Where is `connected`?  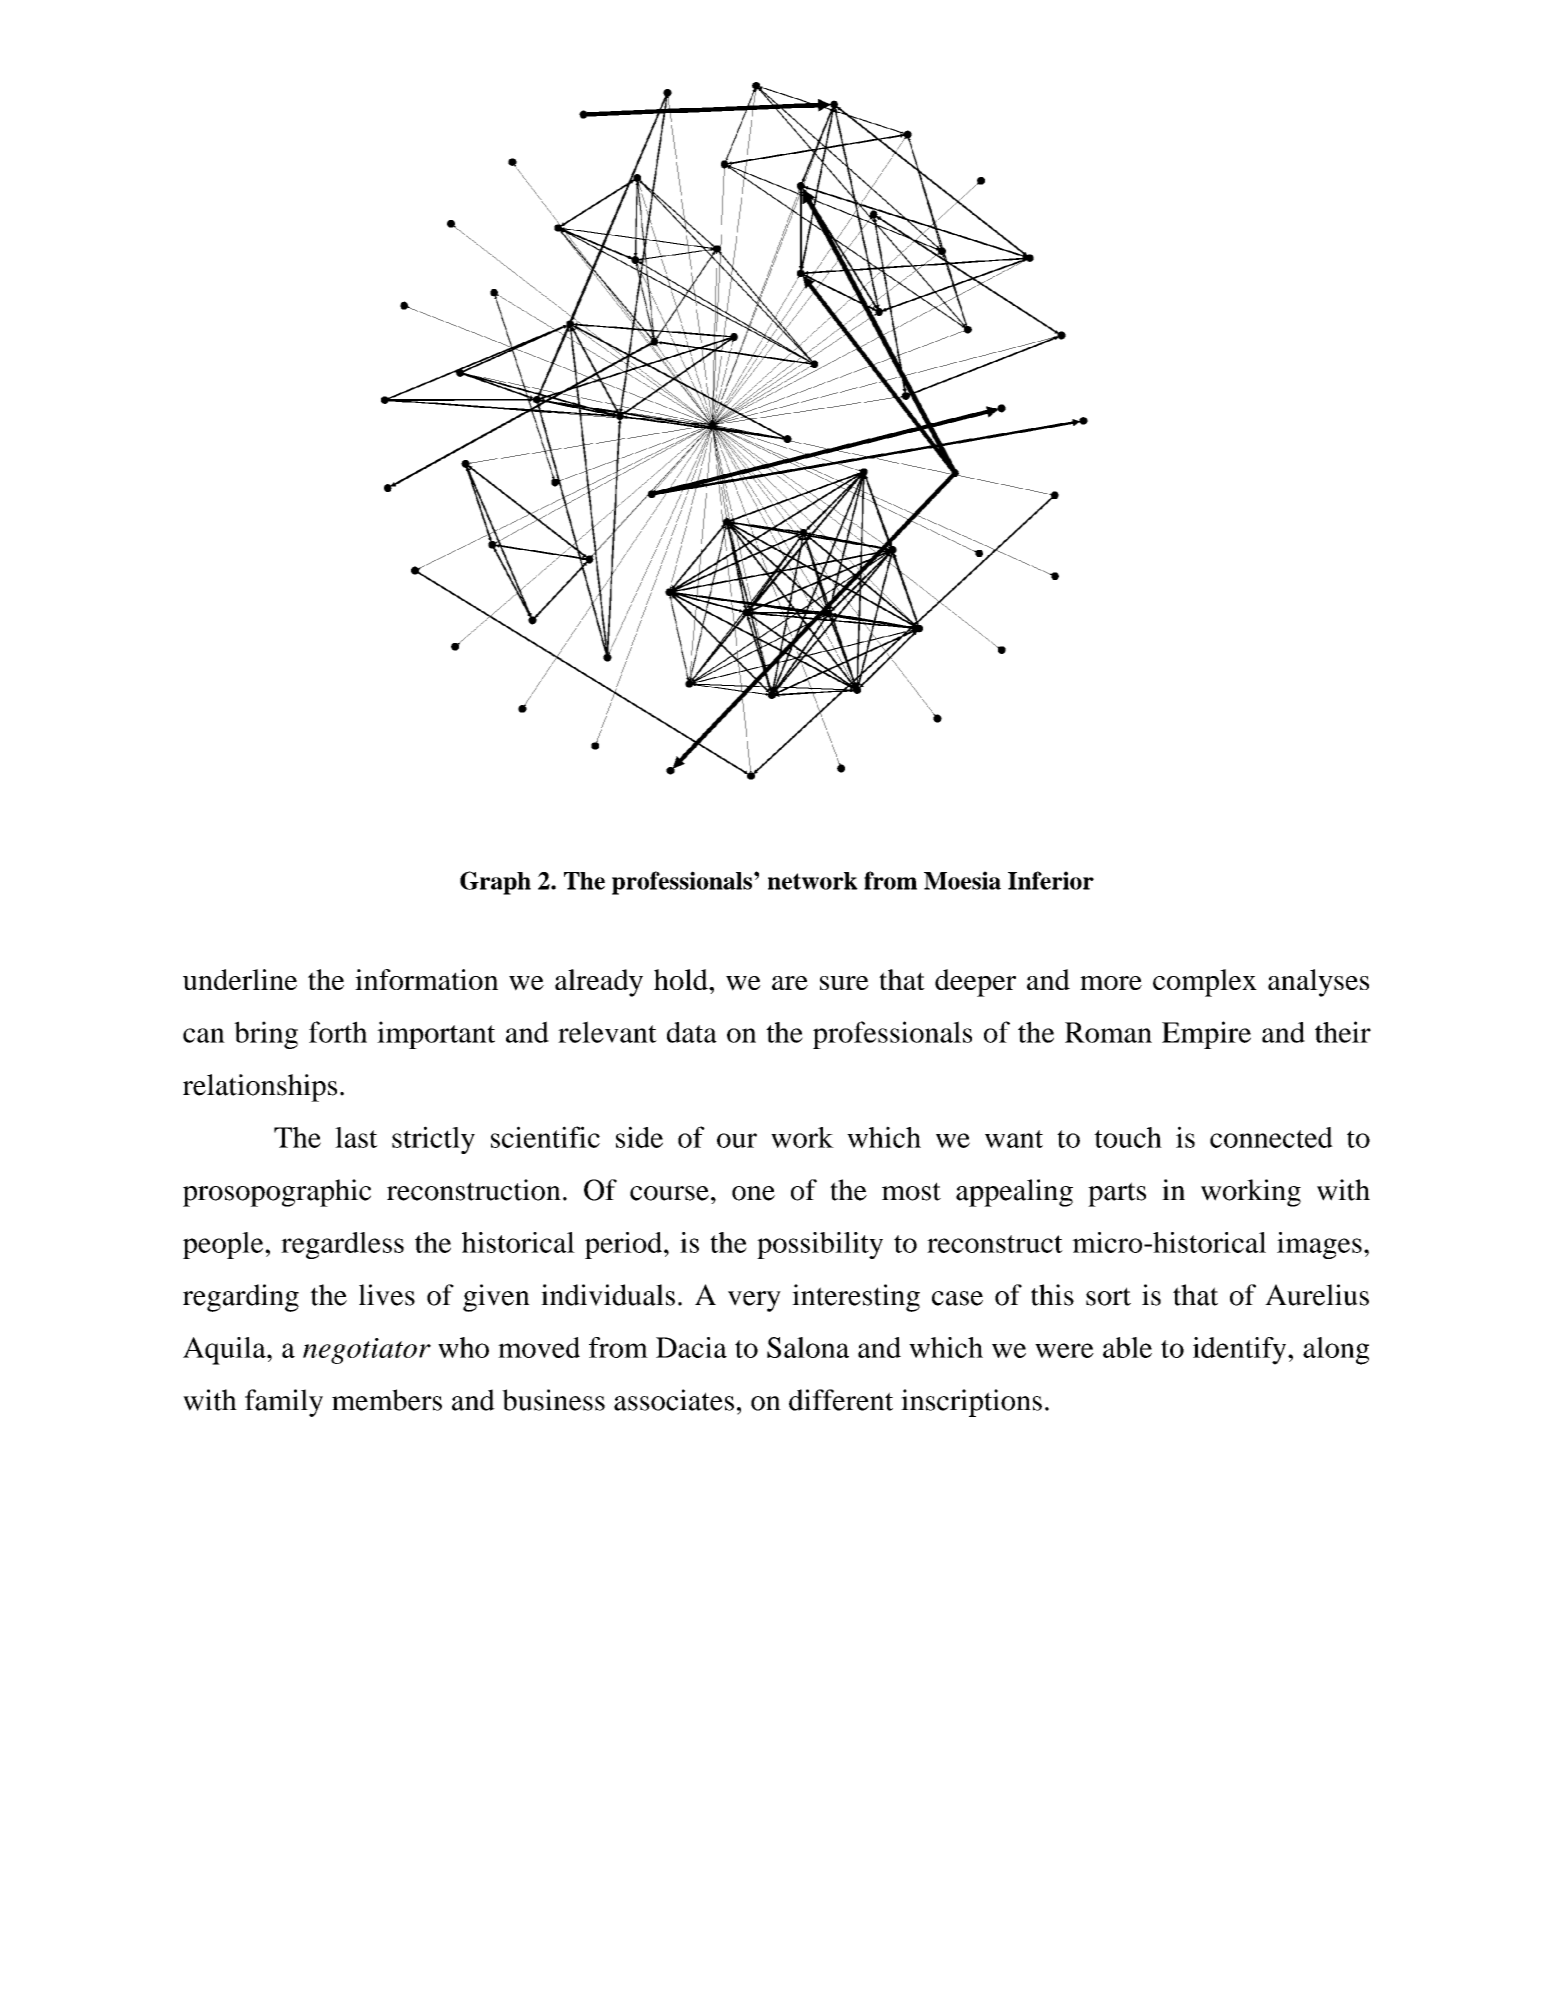
connected is located at coordinates (1271, 1137).
